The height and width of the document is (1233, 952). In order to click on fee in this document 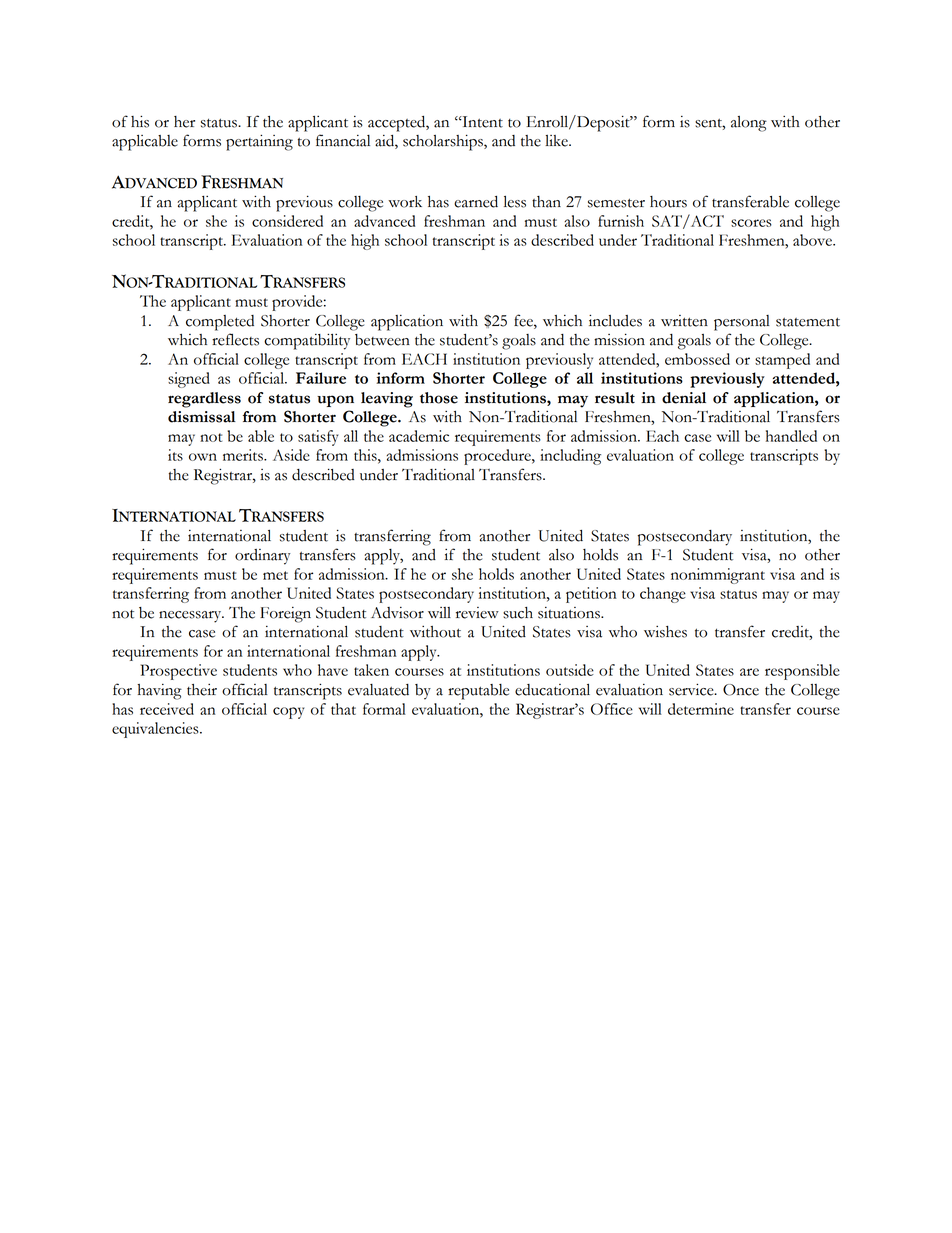, I will do `click(524, 320)`.
